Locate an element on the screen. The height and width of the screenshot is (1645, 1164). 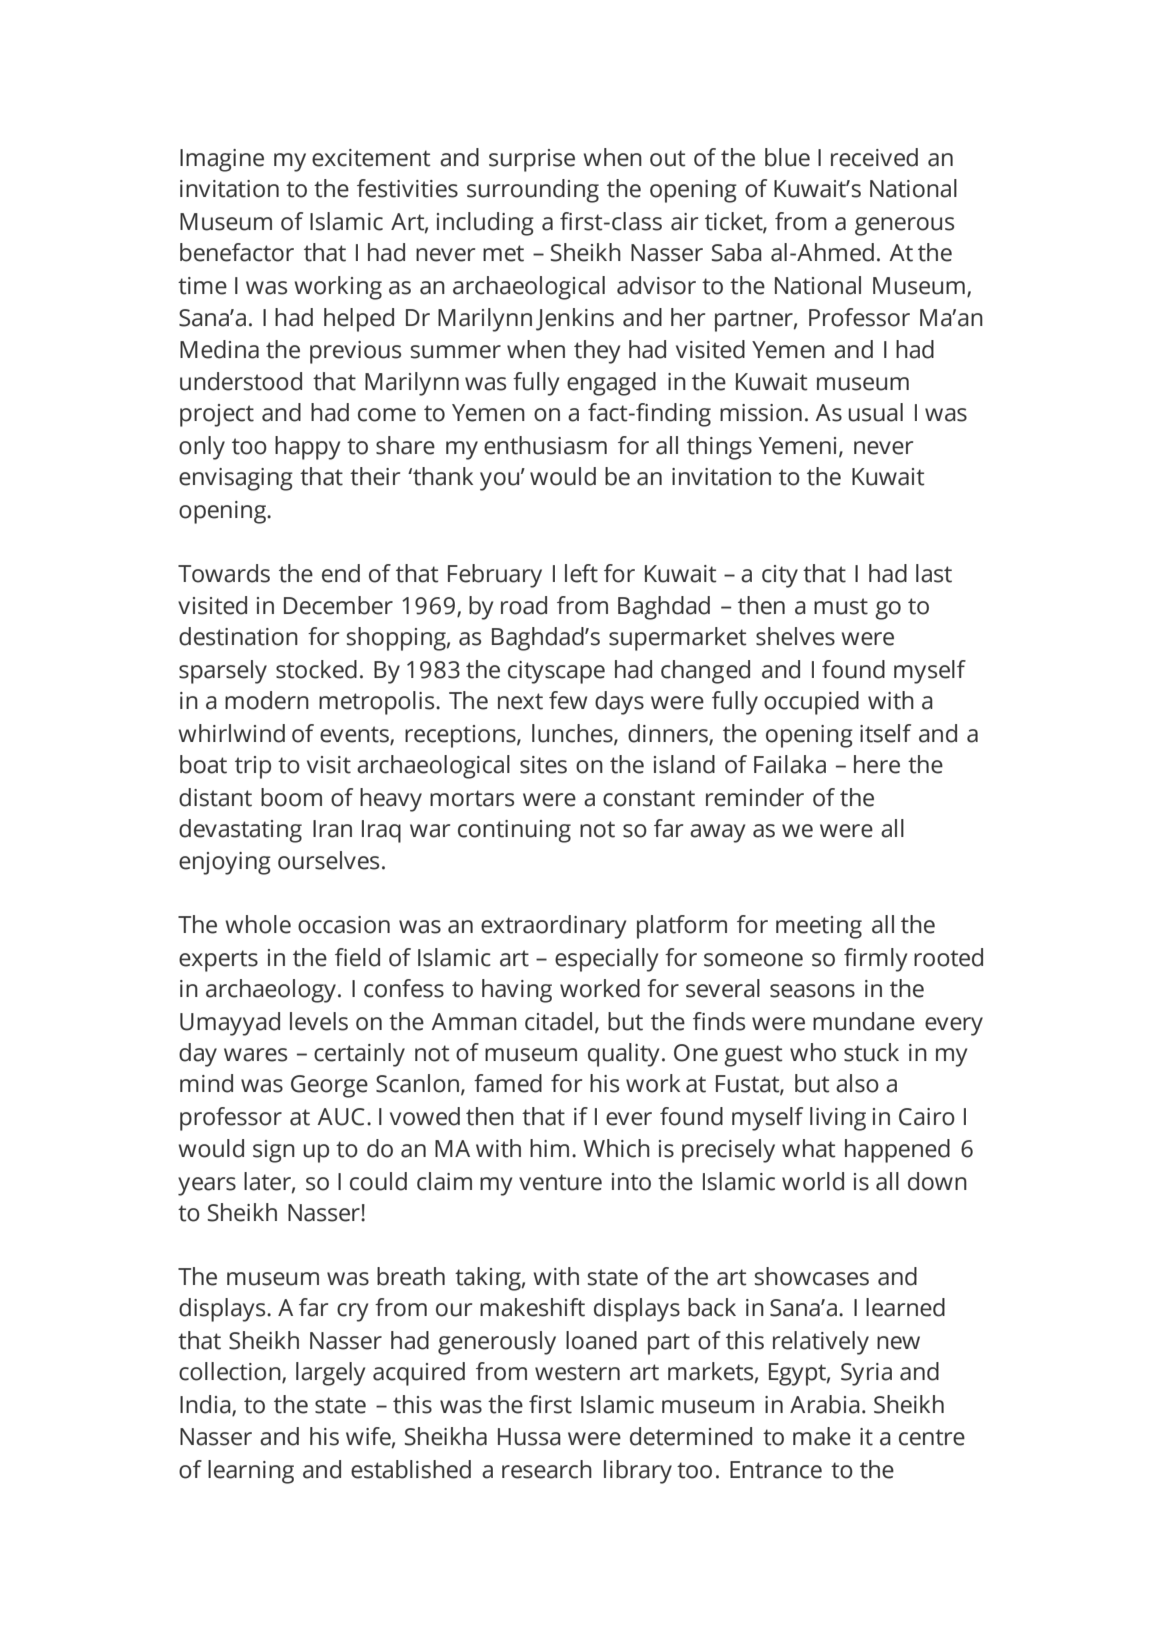
sign is located at coordinates (274, 1151).
